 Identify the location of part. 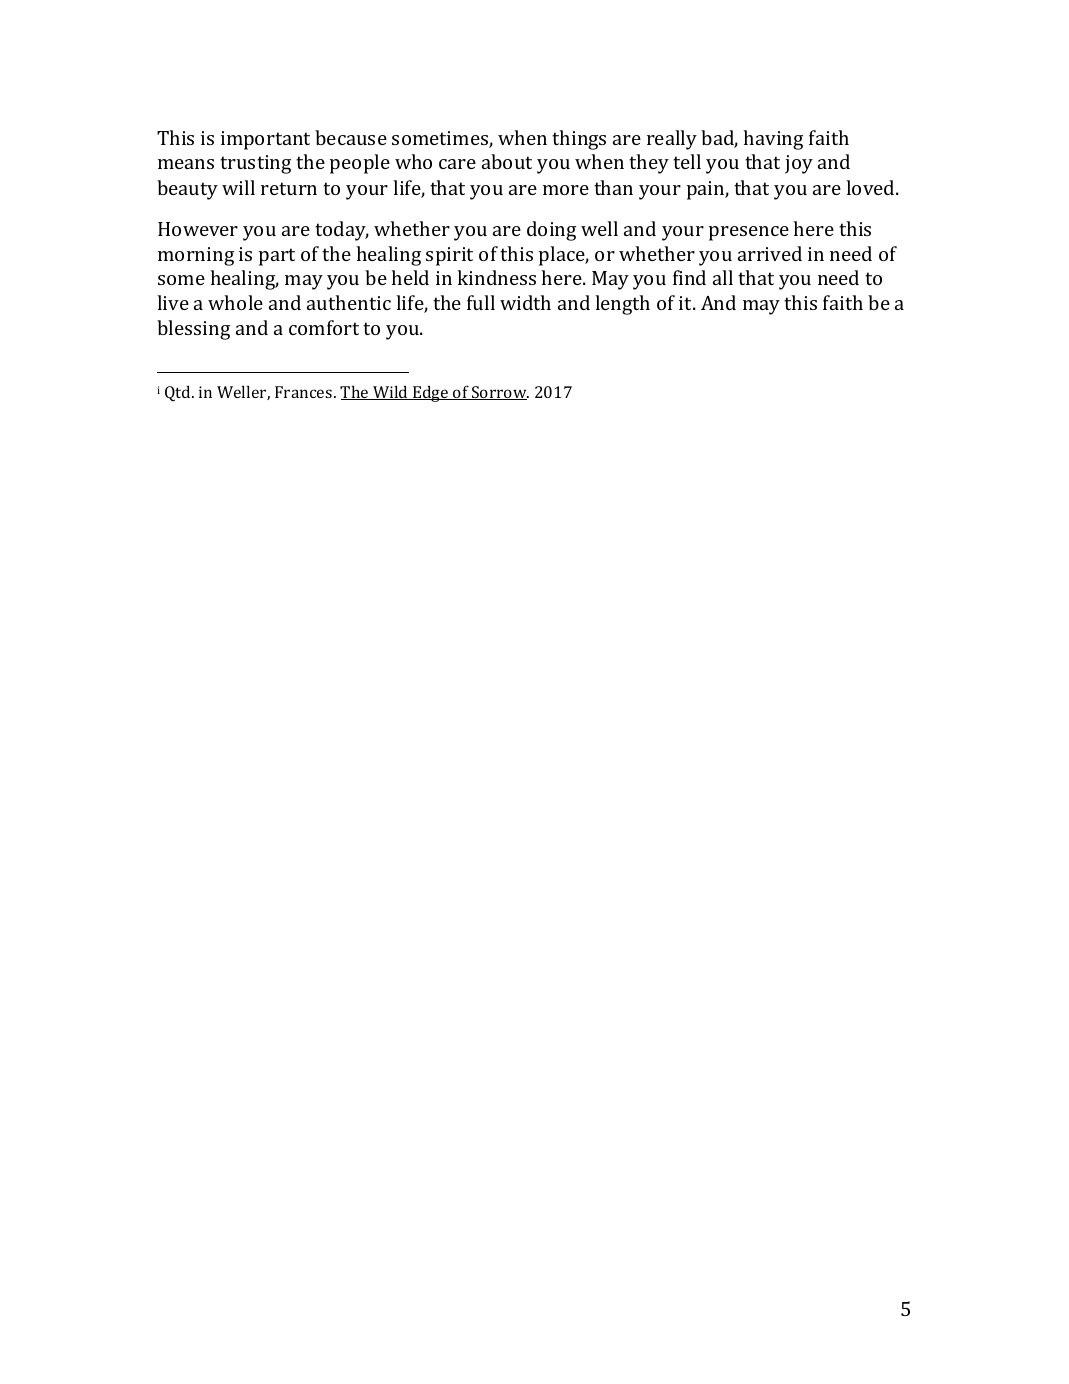
(277, 257).
